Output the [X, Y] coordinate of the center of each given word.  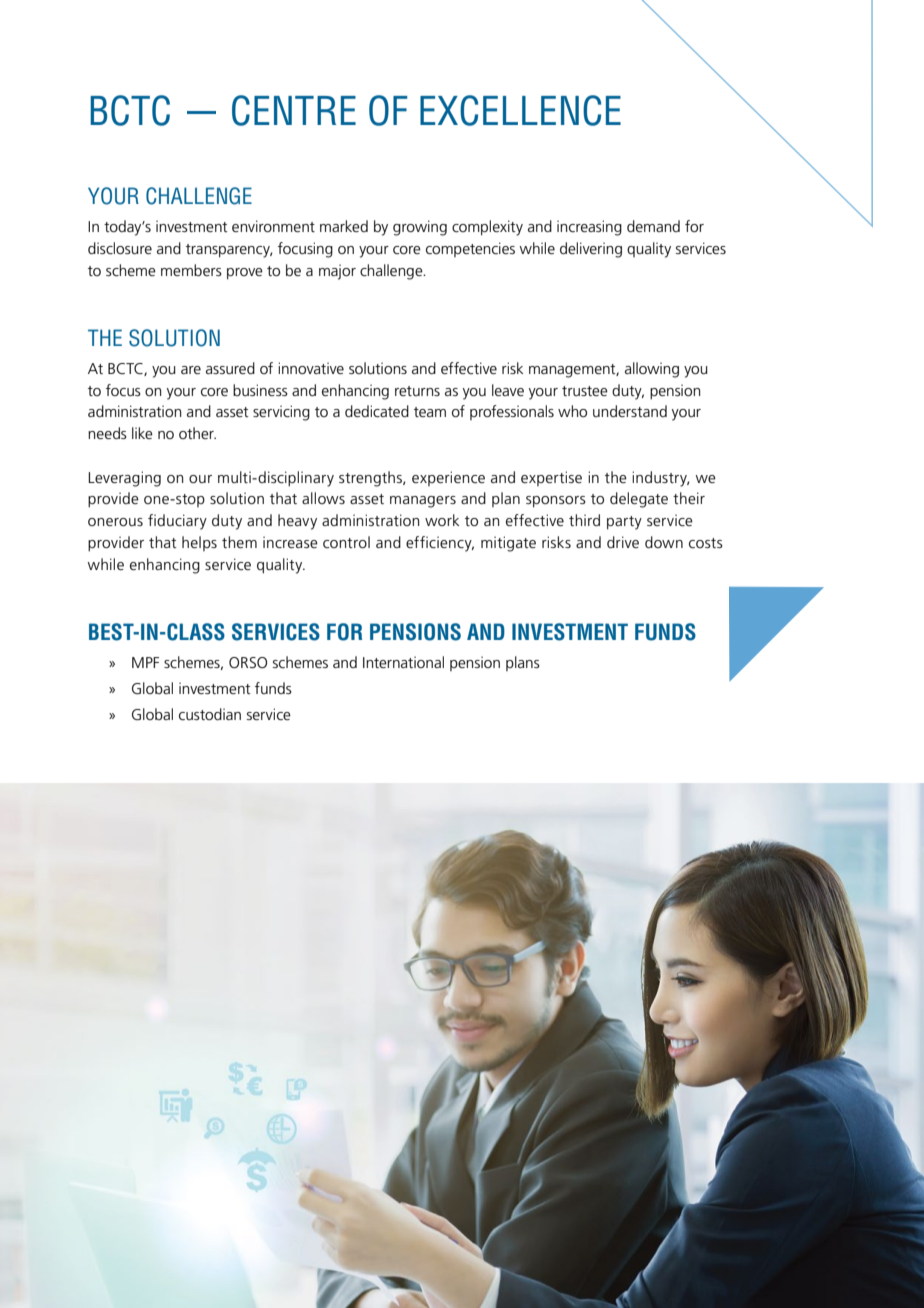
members [191, 270]
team [430, 412]
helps [199, 543]
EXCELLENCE [520, 110]
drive [623, 542]
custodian [210, 714]
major [337, 272]
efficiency [440, 544]
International [403, 662]
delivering [591, 250]
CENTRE [294, 110]
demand [653, 226]
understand [630, 411]
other [197, 433]
